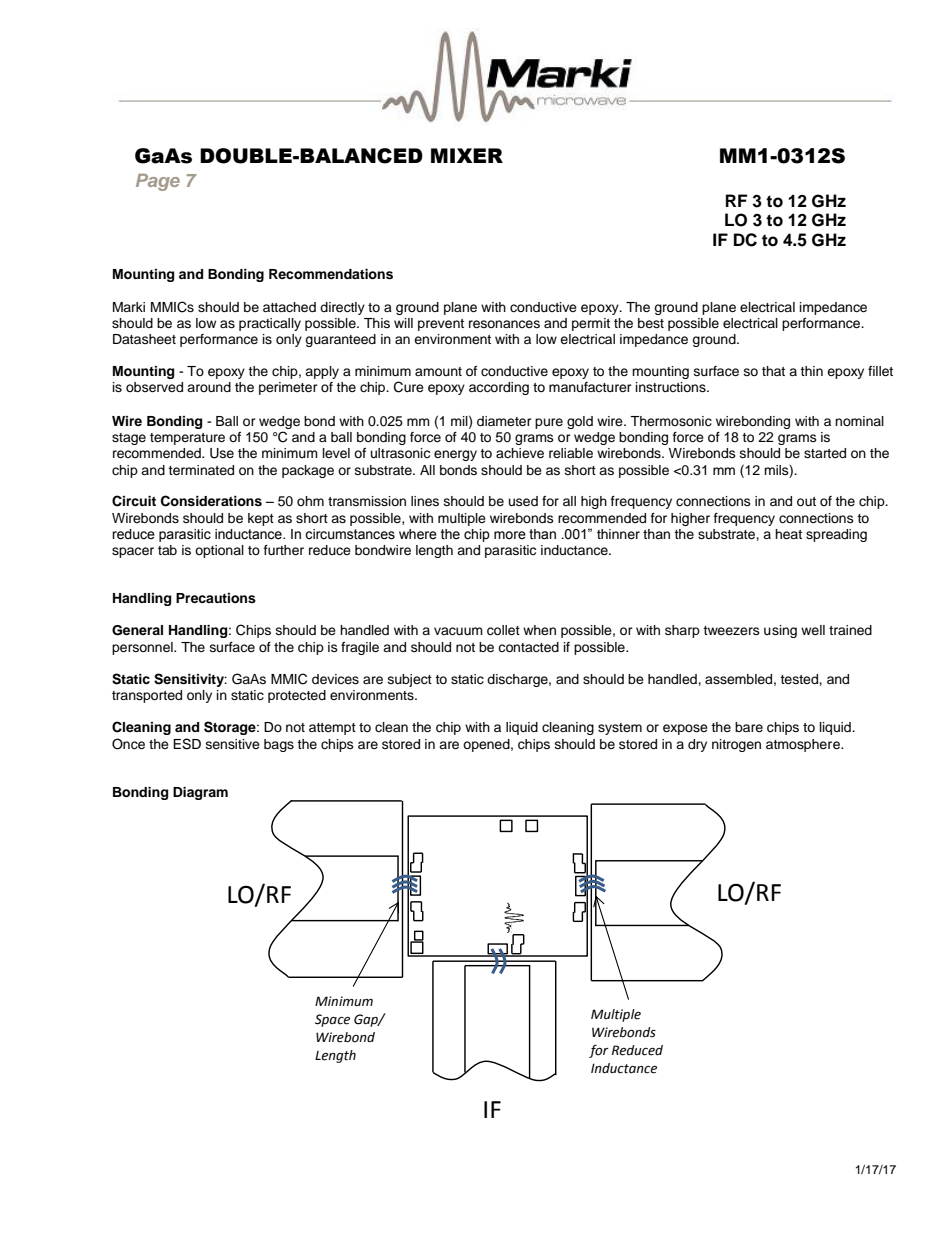  I want to click on Precautions, so click(216, 598).
